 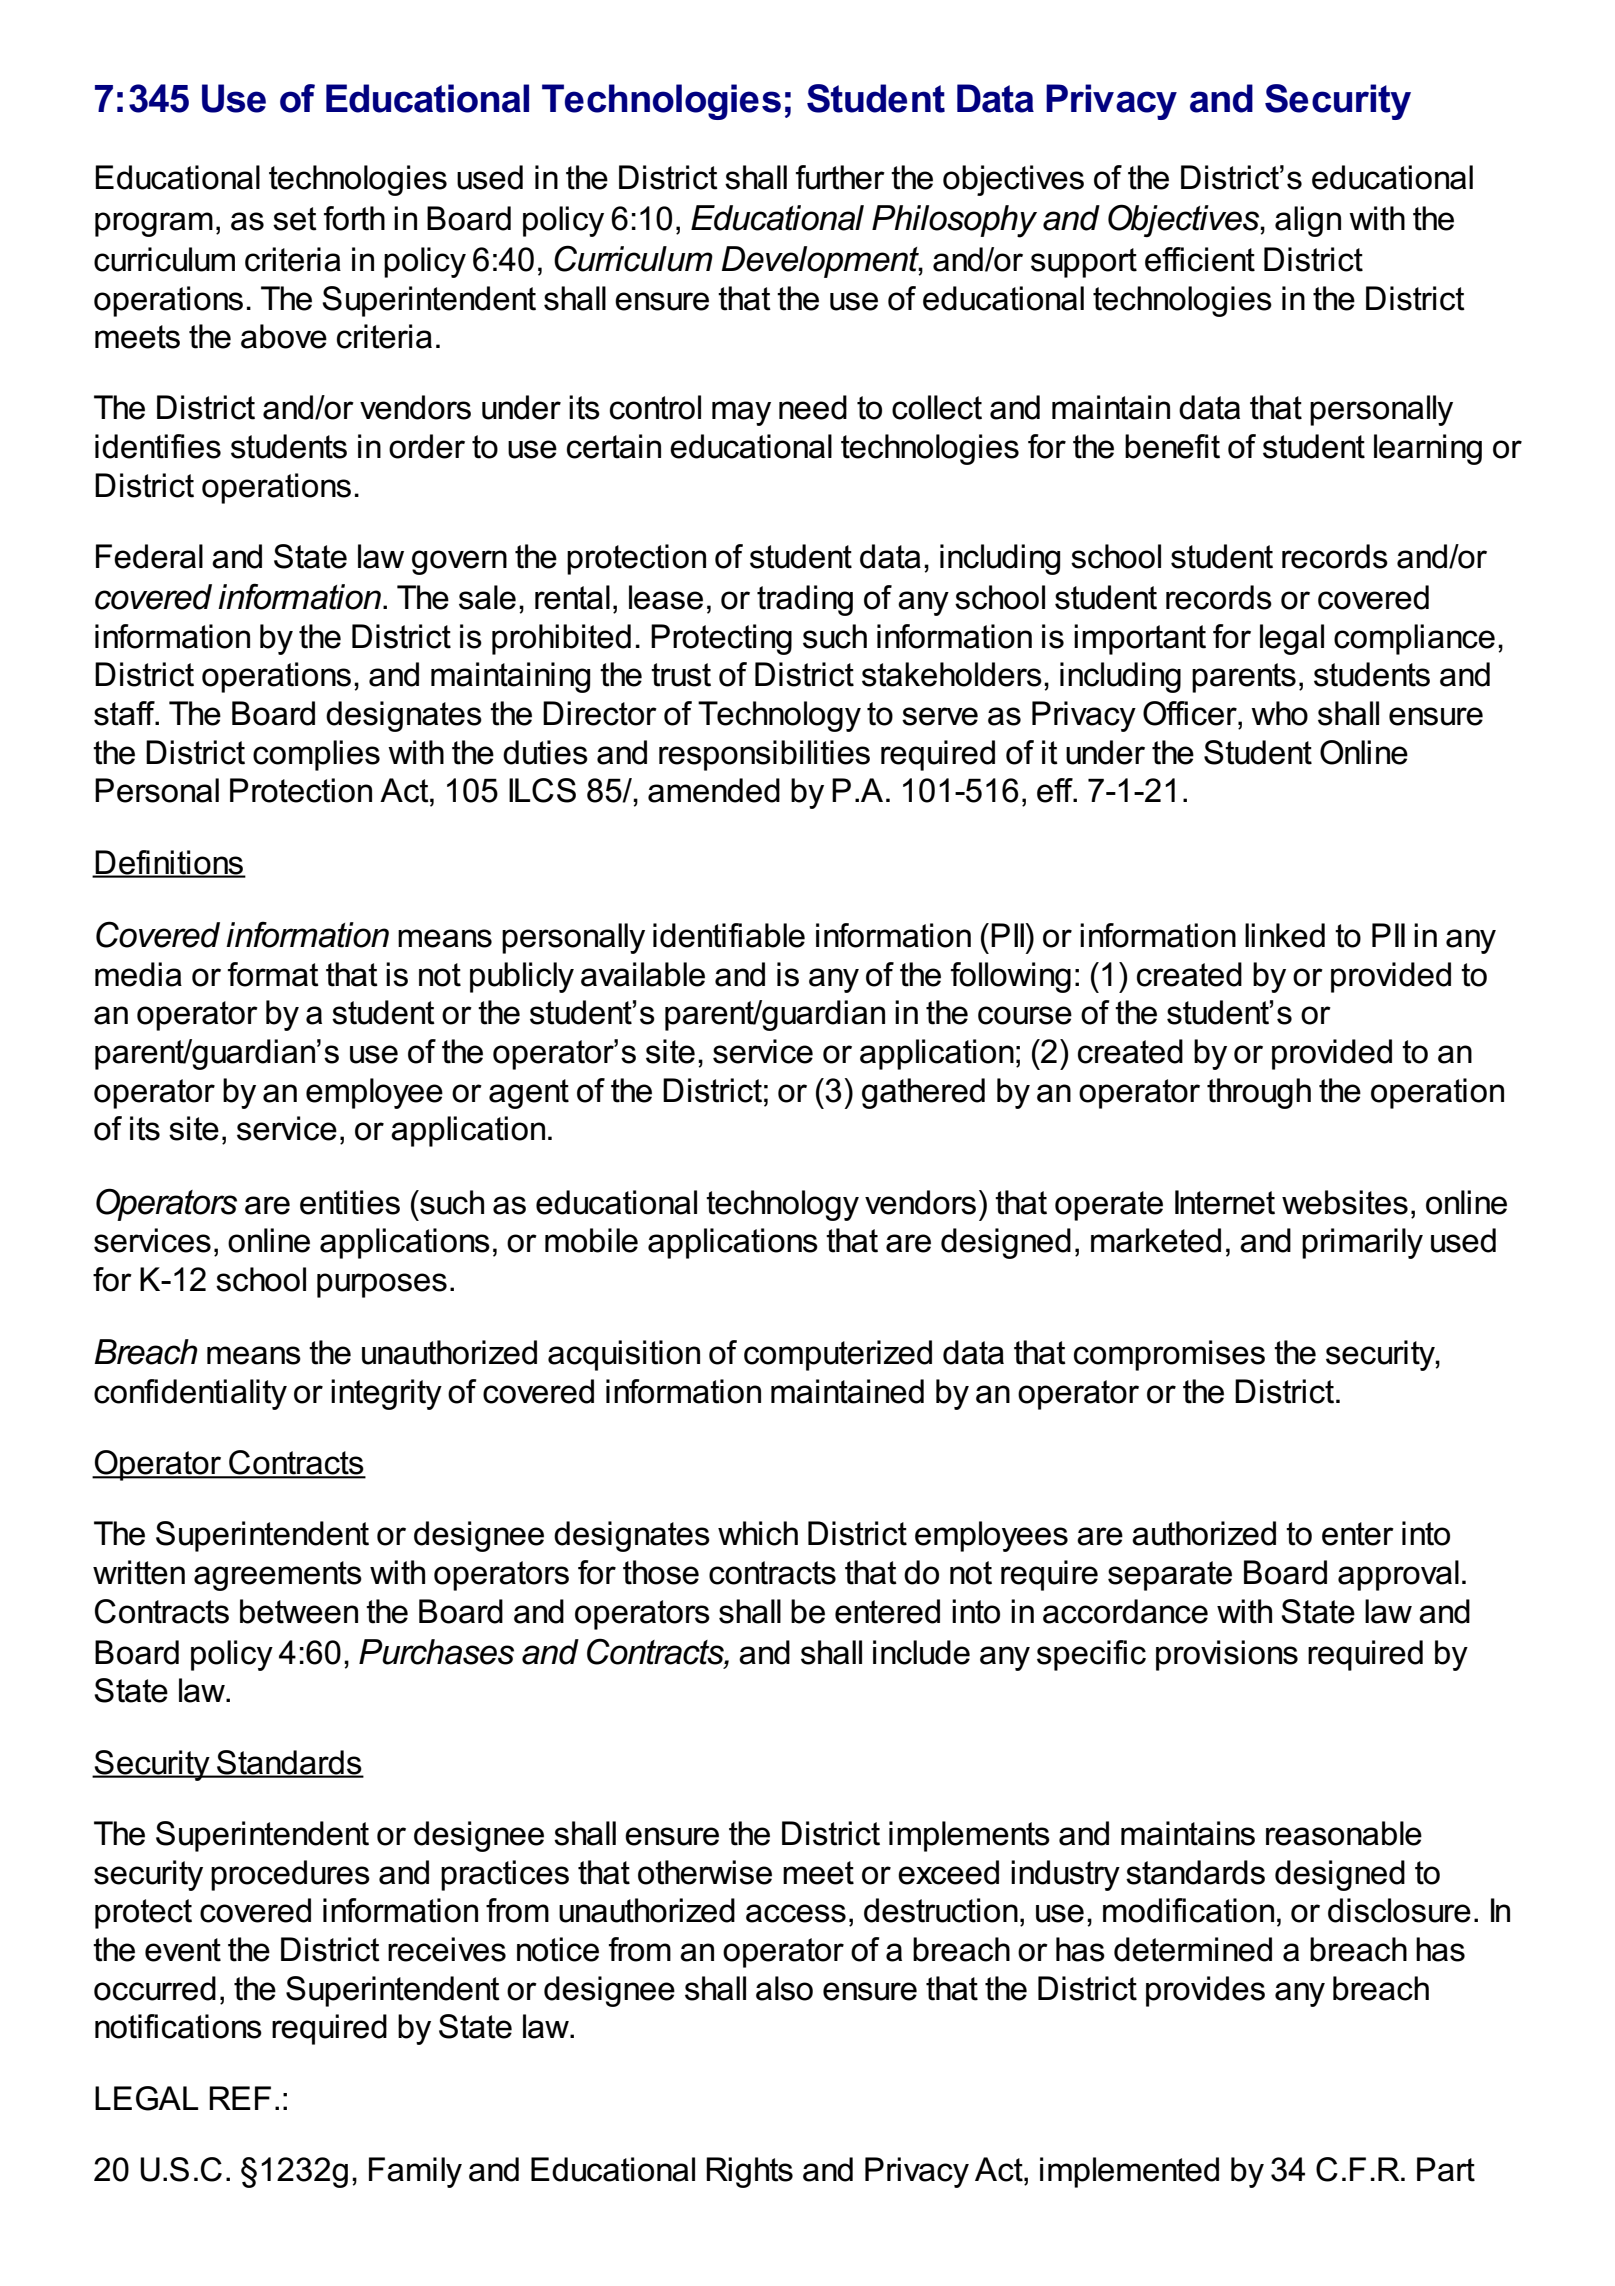 What do you see at coordinates (840, 177) in the document?
I see `further` at bounding box center [840, 177].
